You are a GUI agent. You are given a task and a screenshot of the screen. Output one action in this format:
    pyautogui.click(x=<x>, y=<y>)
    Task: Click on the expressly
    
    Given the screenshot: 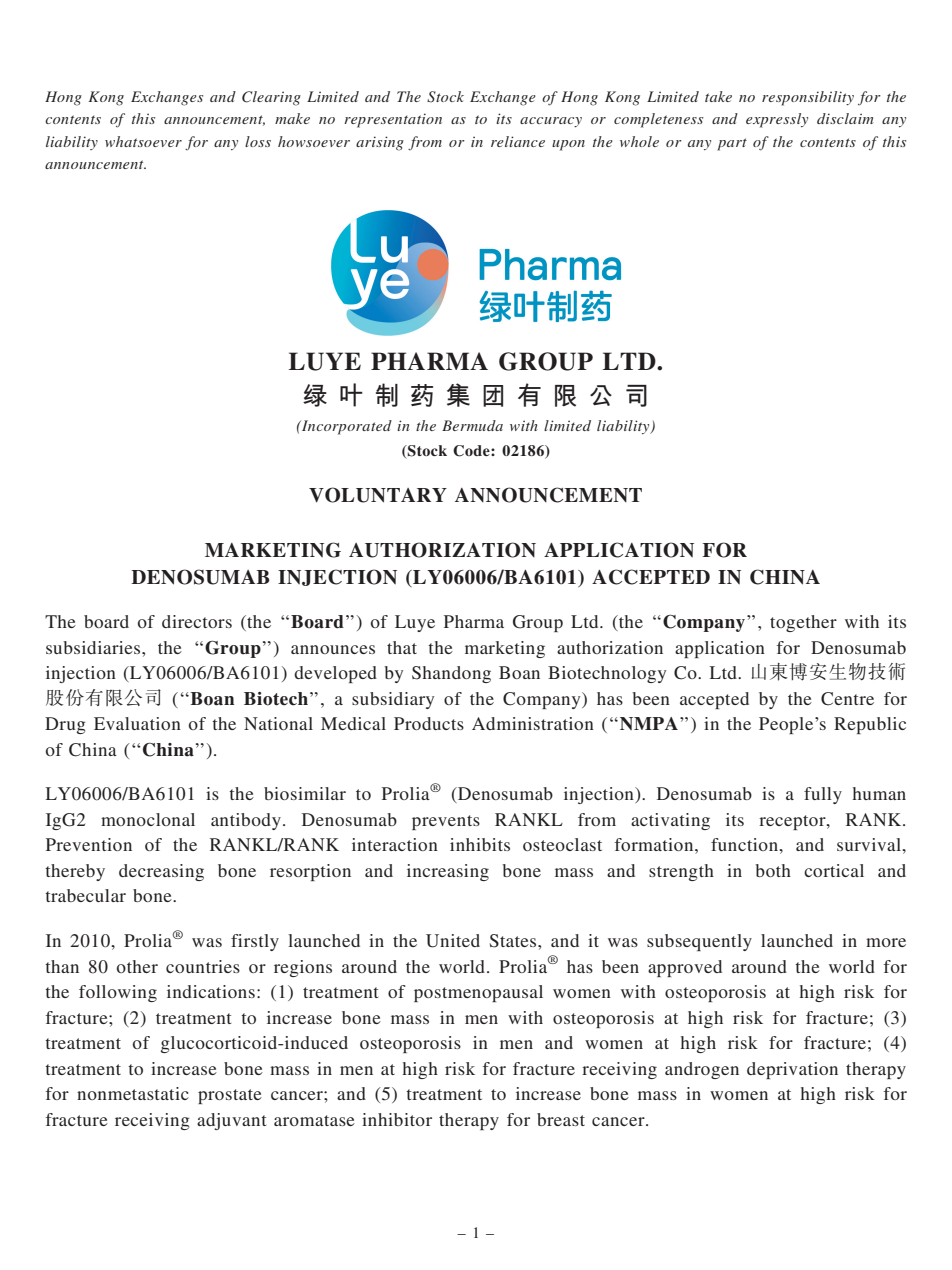 What is the action you would take?
    pyautogui.click(x=777, y=120)
